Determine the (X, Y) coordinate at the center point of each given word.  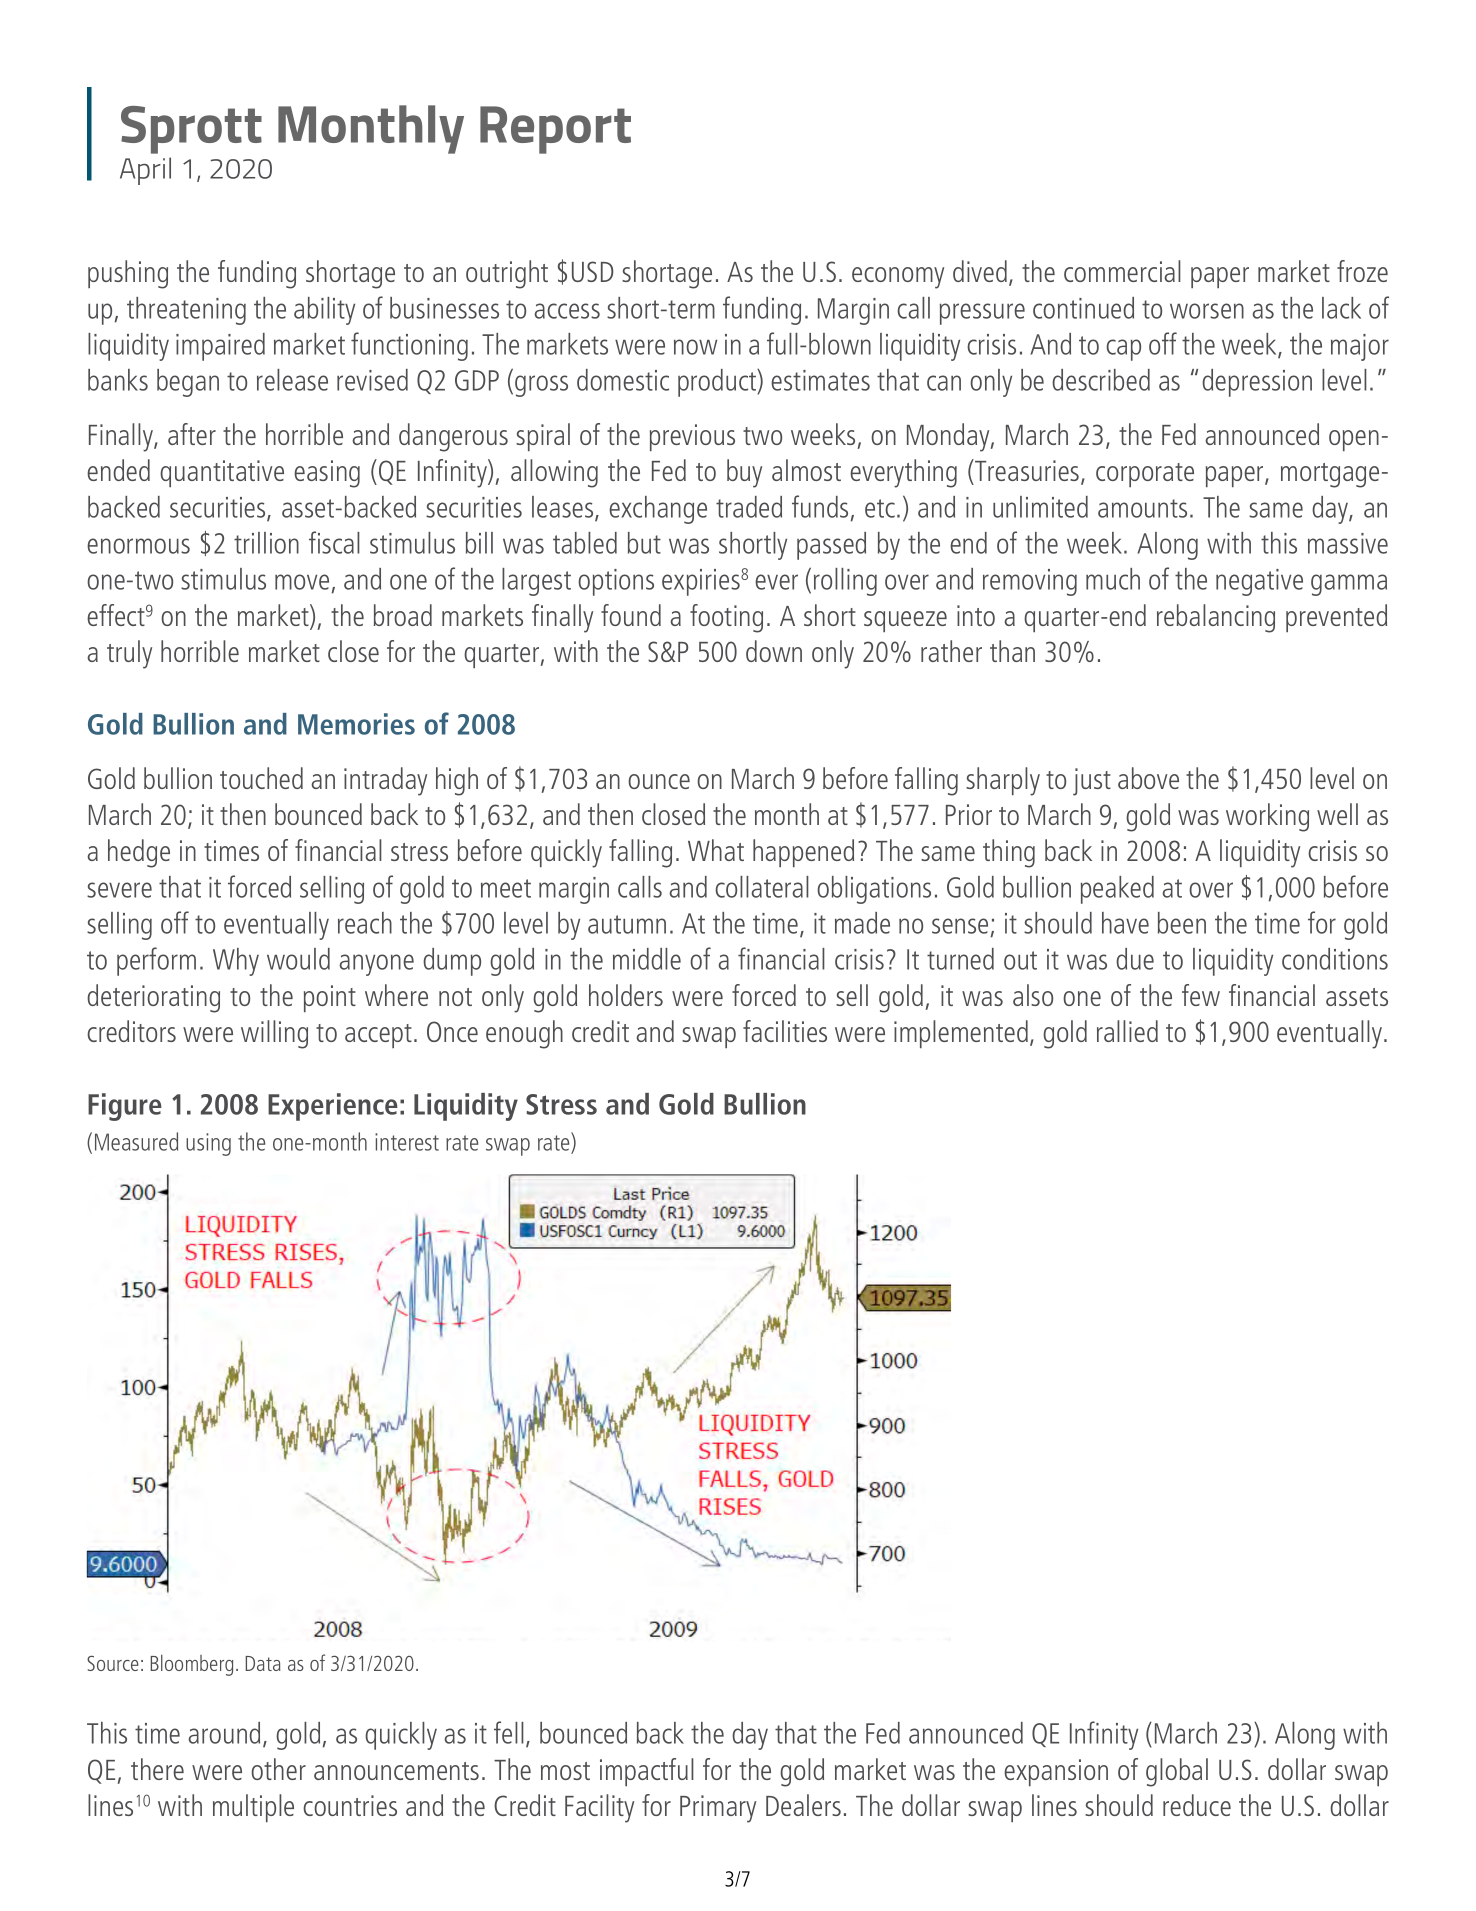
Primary (718, 1809)
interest (407, 1142)
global (1177, 1772)
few (1201, 995)
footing (726, 618)
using (208, 1144)
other (278, 1769)
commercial (1122, 271)
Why (236, 962)
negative (1259, 582)
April (145, 171)
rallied (1127, 1031)
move (302, 582)
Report (555, 130)
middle (647, 959)
